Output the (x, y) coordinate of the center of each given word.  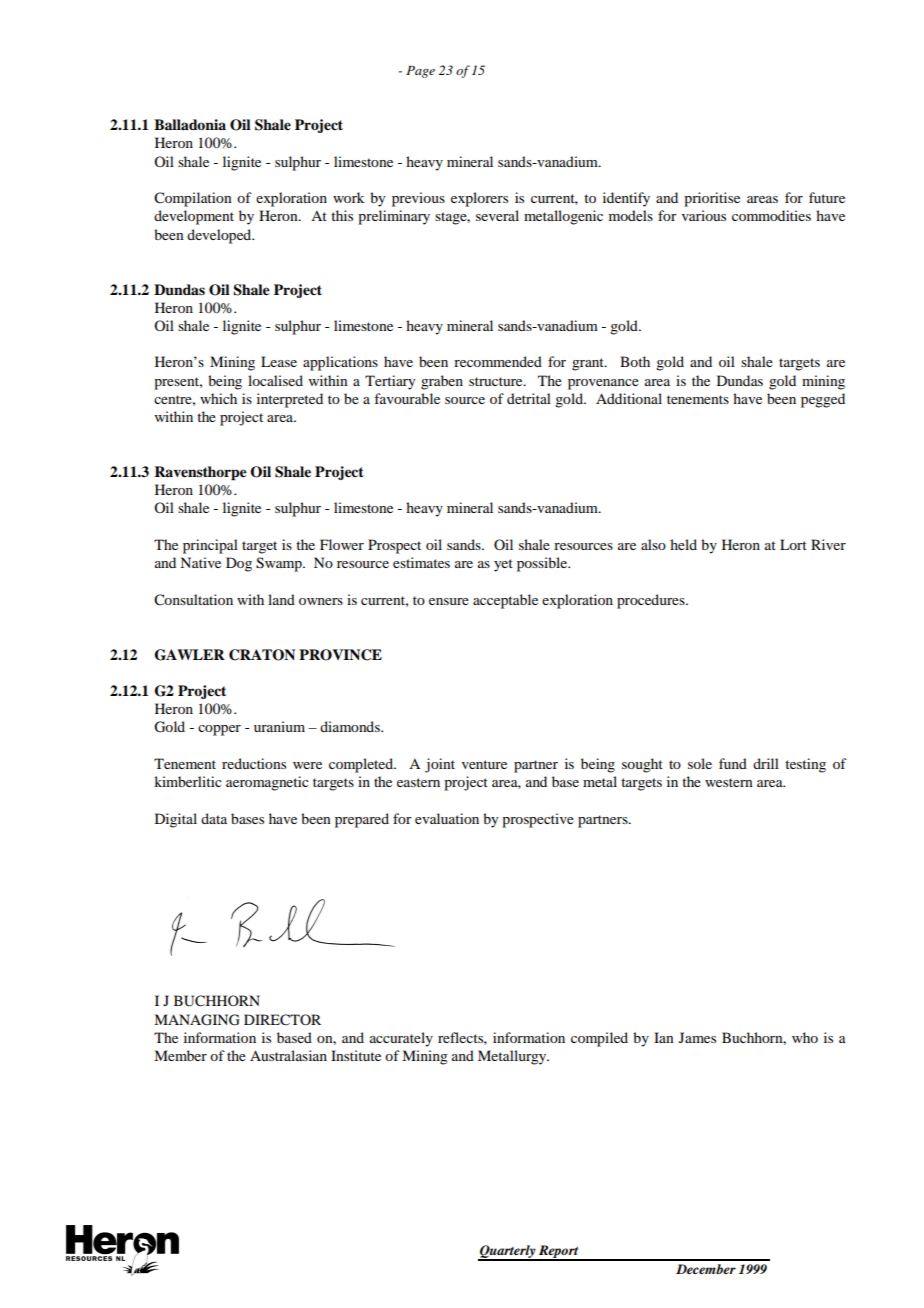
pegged (823, 400)
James (697, 1037)
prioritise (712, 199)
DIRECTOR (282, 1020)
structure (497, 381)
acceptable (505, 601)
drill (766, 763)
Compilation (193, 199)
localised (275, 380)
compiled (599, 1039)
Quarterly (508, 1252)
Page (420, 72)
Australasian (288, 1055)
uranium (279, 726)
